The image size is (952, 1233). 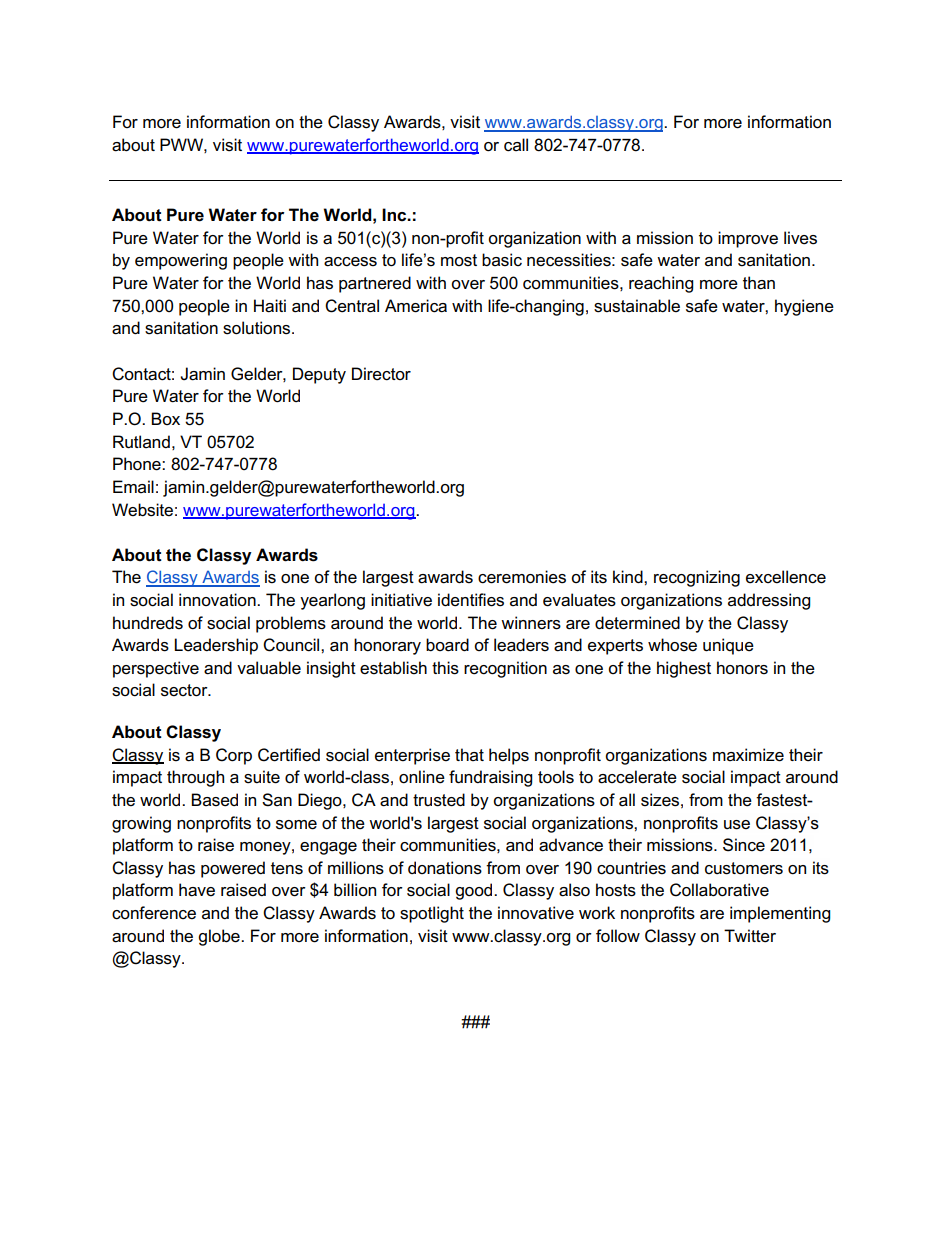 I want to click on honors, so click(x=742, y=668).
